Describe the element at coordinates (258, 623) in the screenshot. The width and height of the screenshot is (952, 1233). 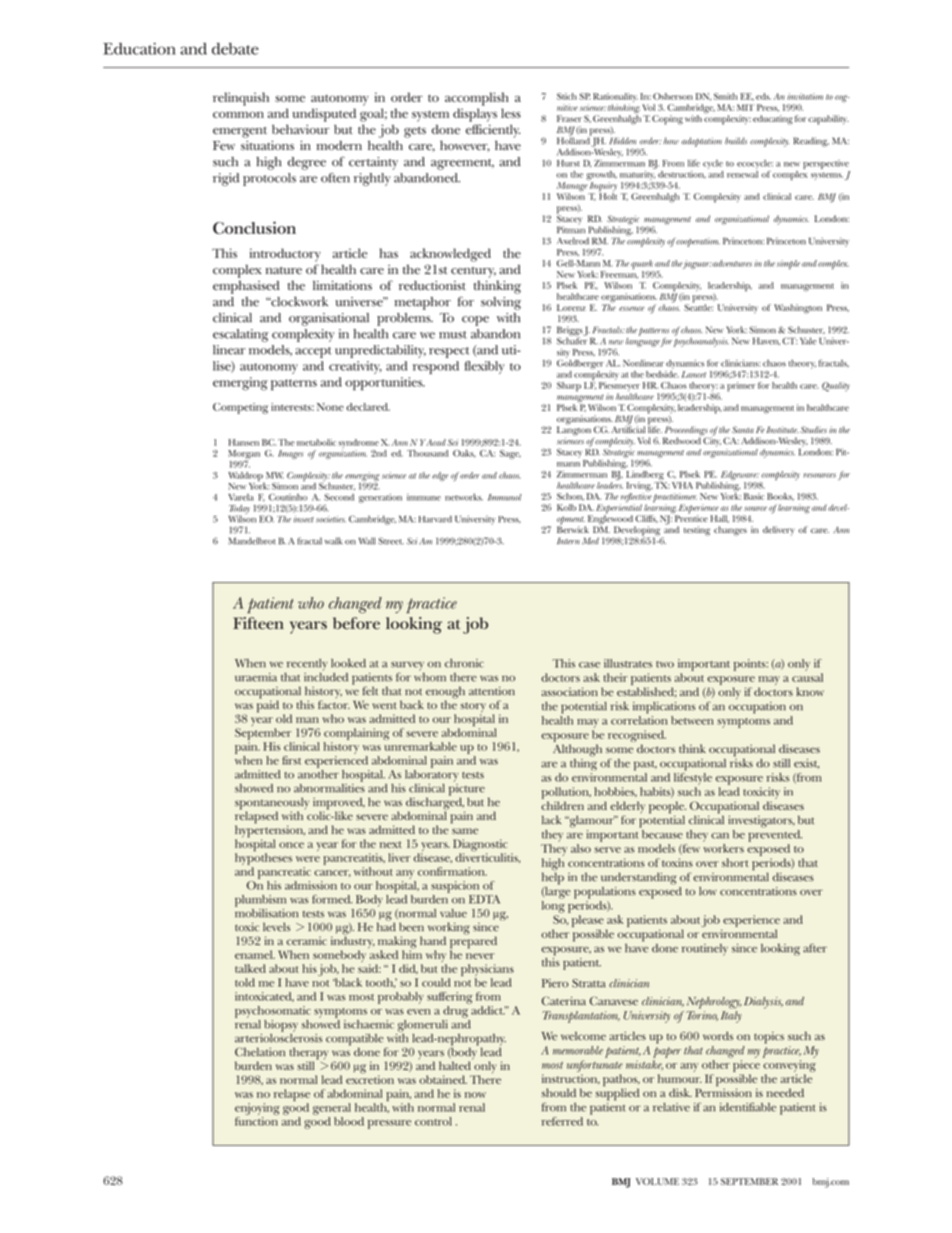
I see `Fifteen` at that location.
